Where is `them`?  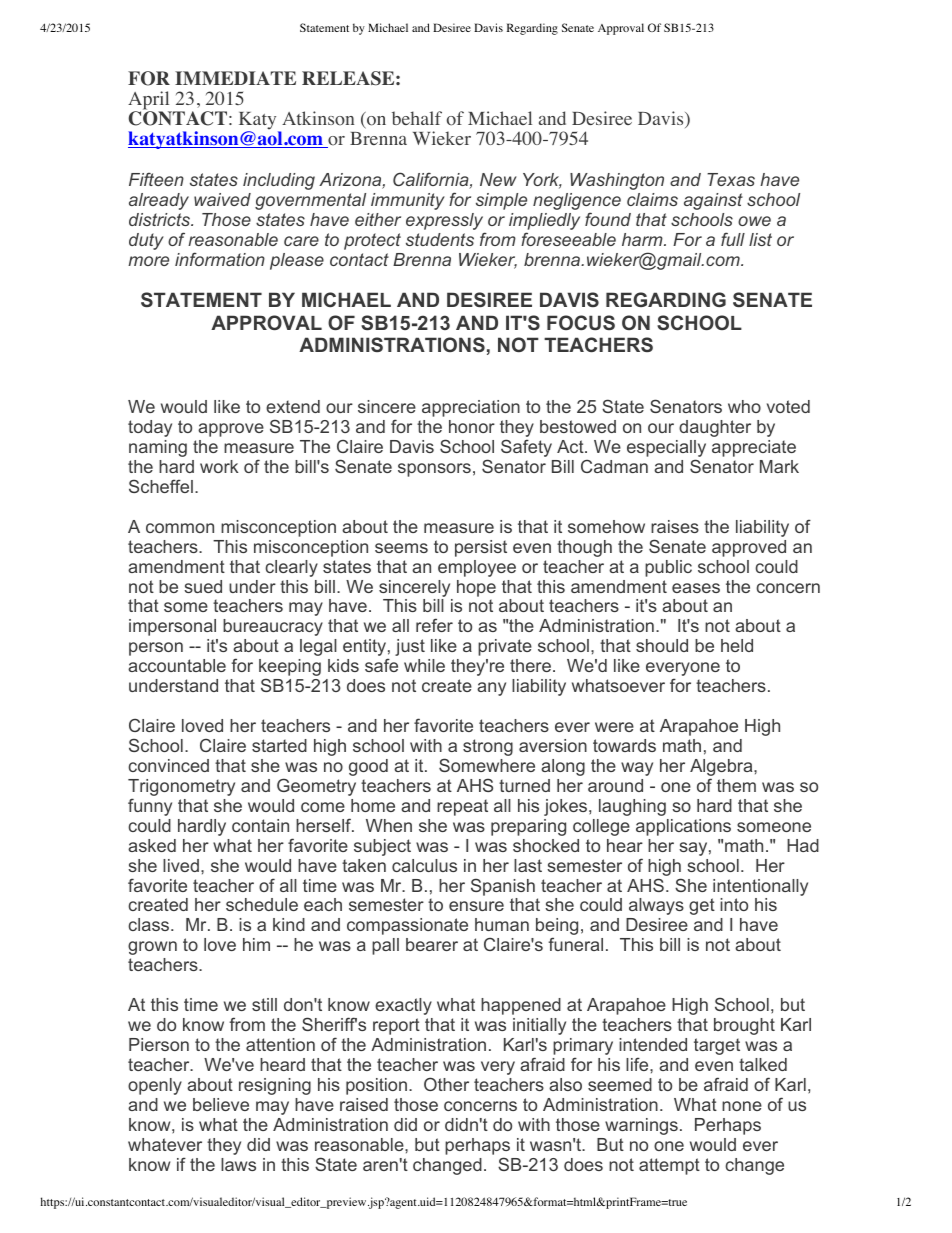 them is located at coordinates (736, 785).
